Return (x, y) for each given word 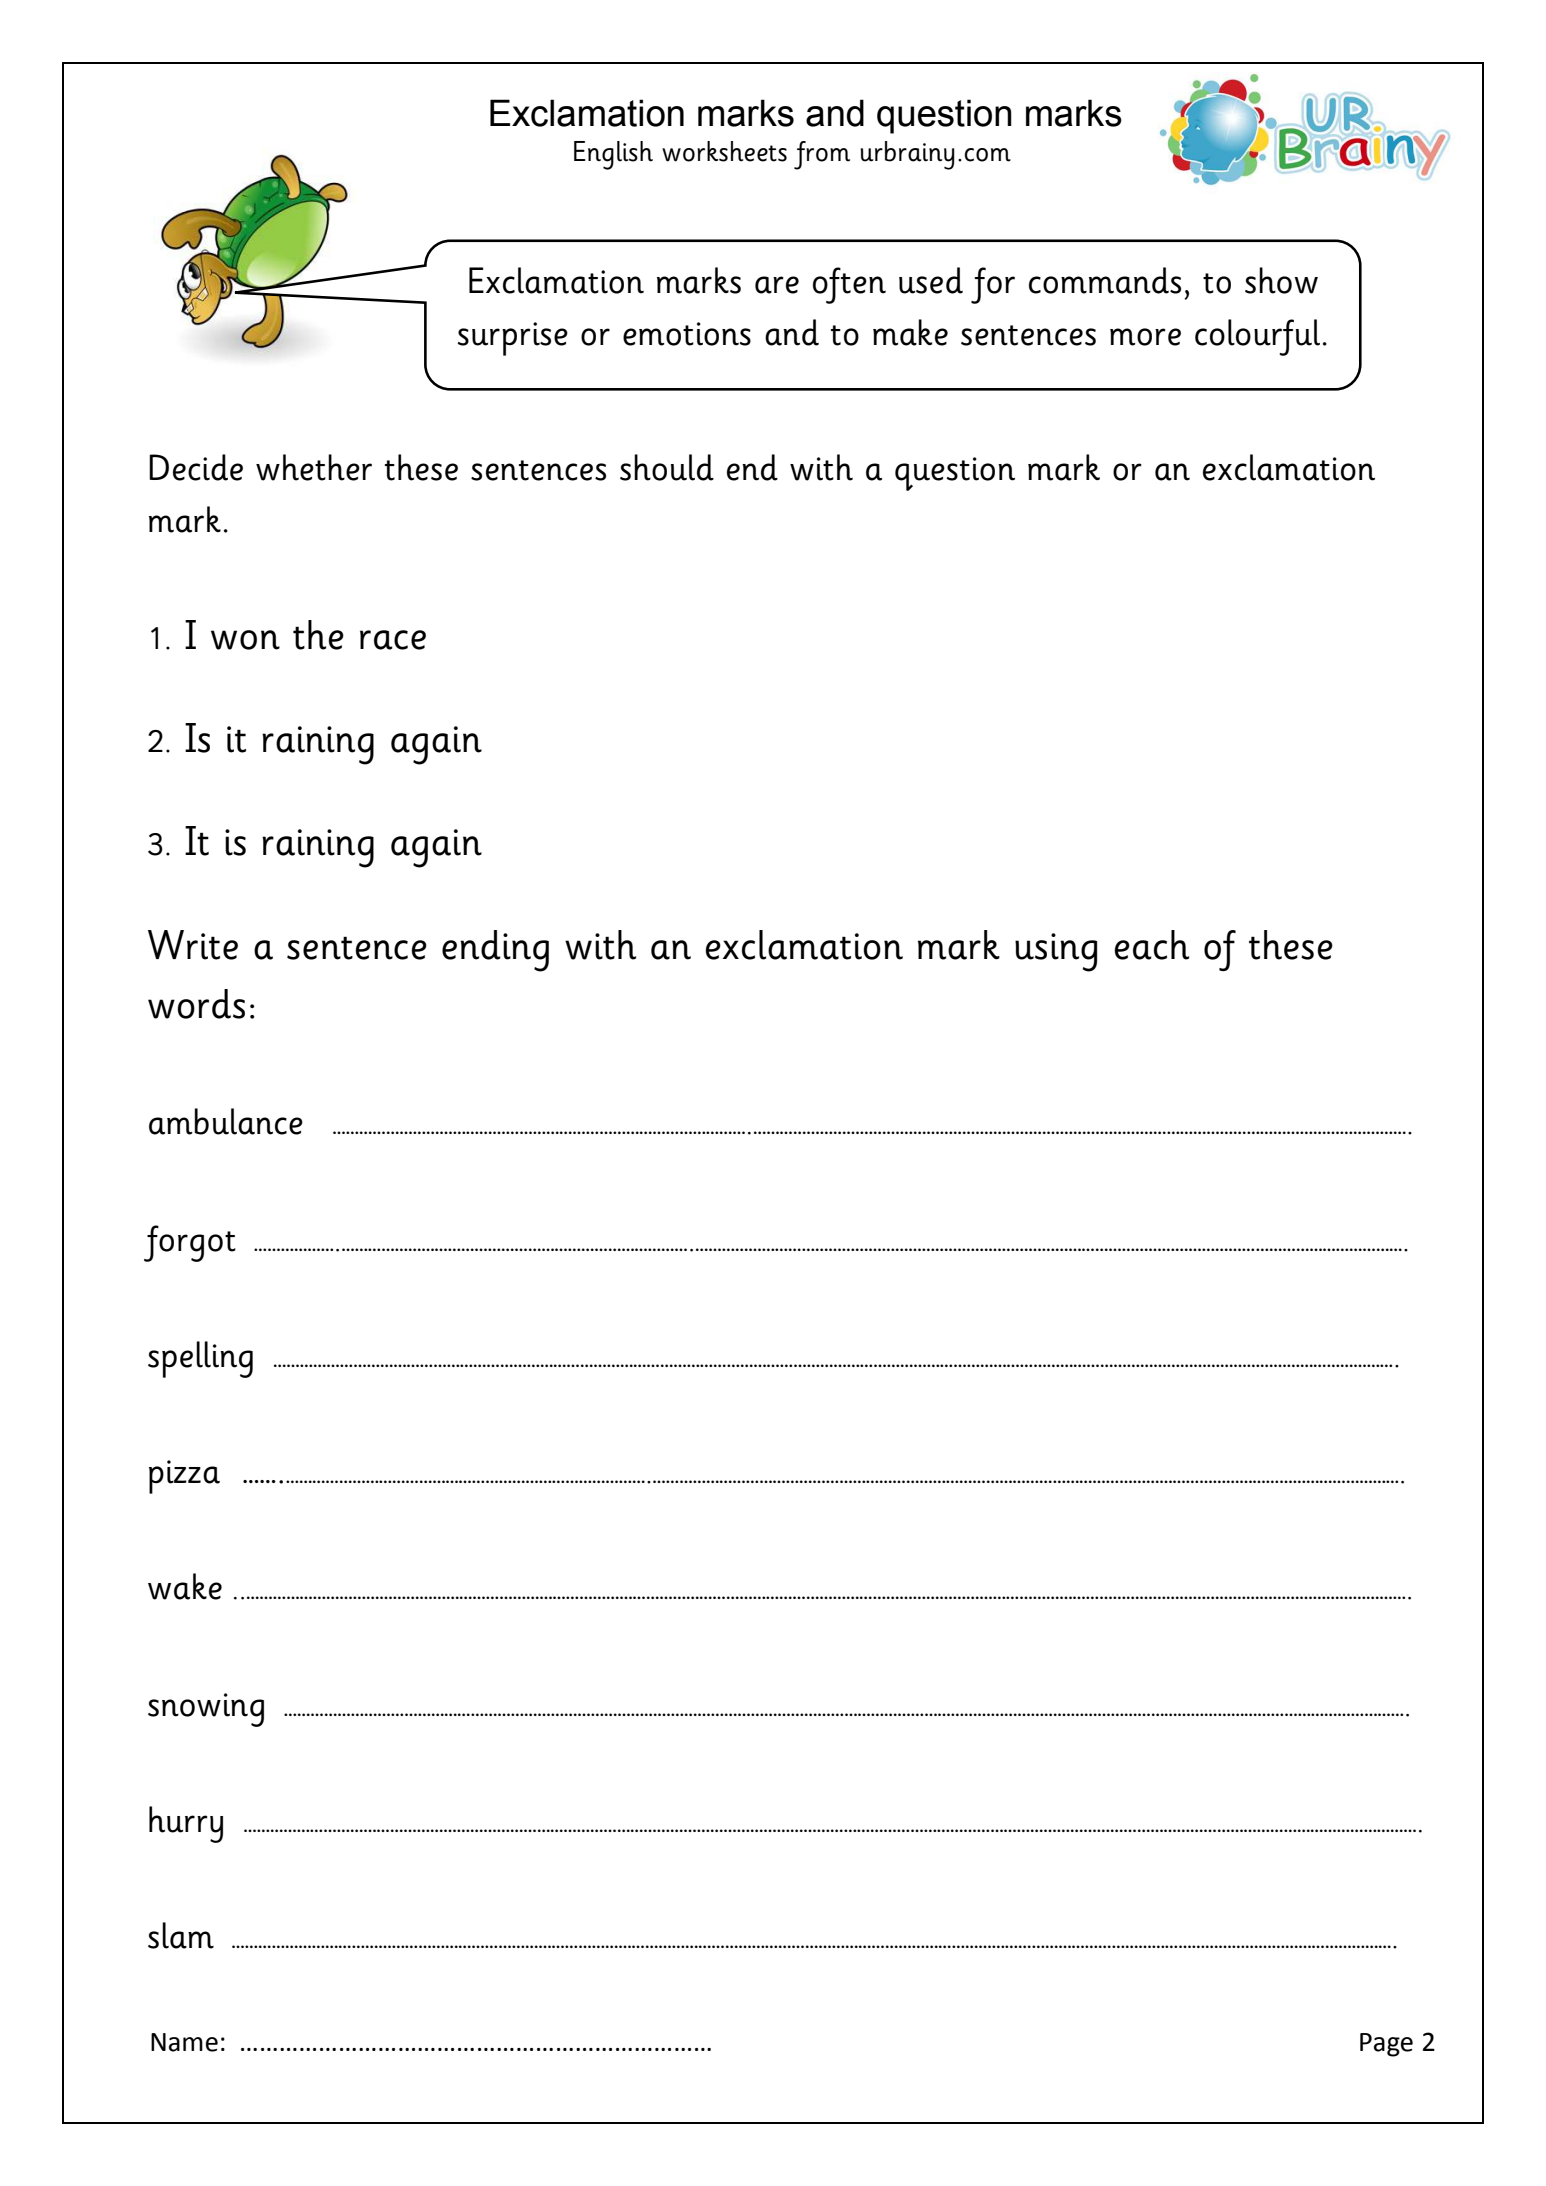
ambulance (226, 1121)
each (1151, 945)
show (1281, 280)
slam (181, 1935)
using (1056, 952)
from (822, 155)
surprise (513, 339)
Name (184, 2042)
